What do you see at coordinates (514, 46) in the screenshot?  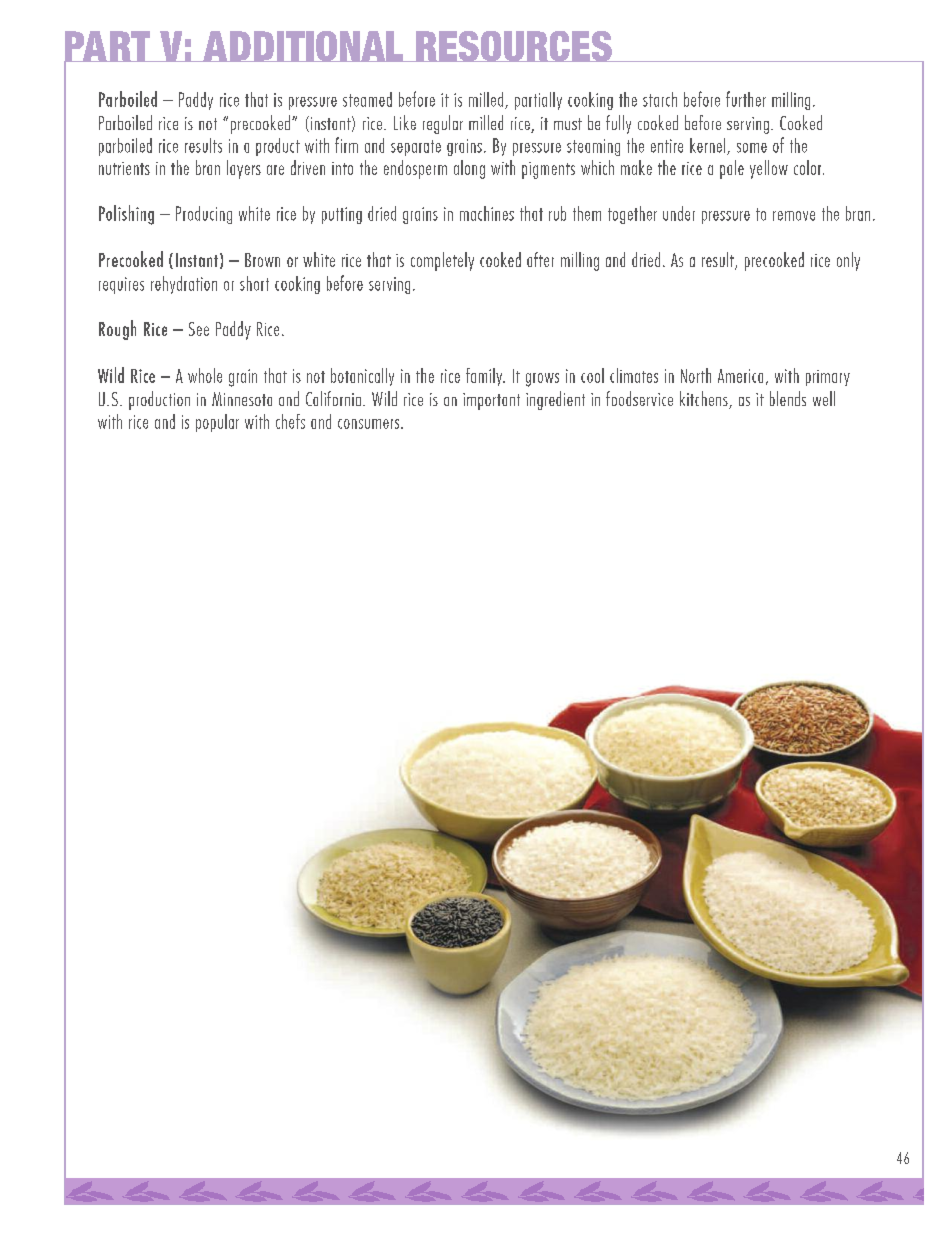 I see `RESOURCES` at bounding box center [514, 46].
